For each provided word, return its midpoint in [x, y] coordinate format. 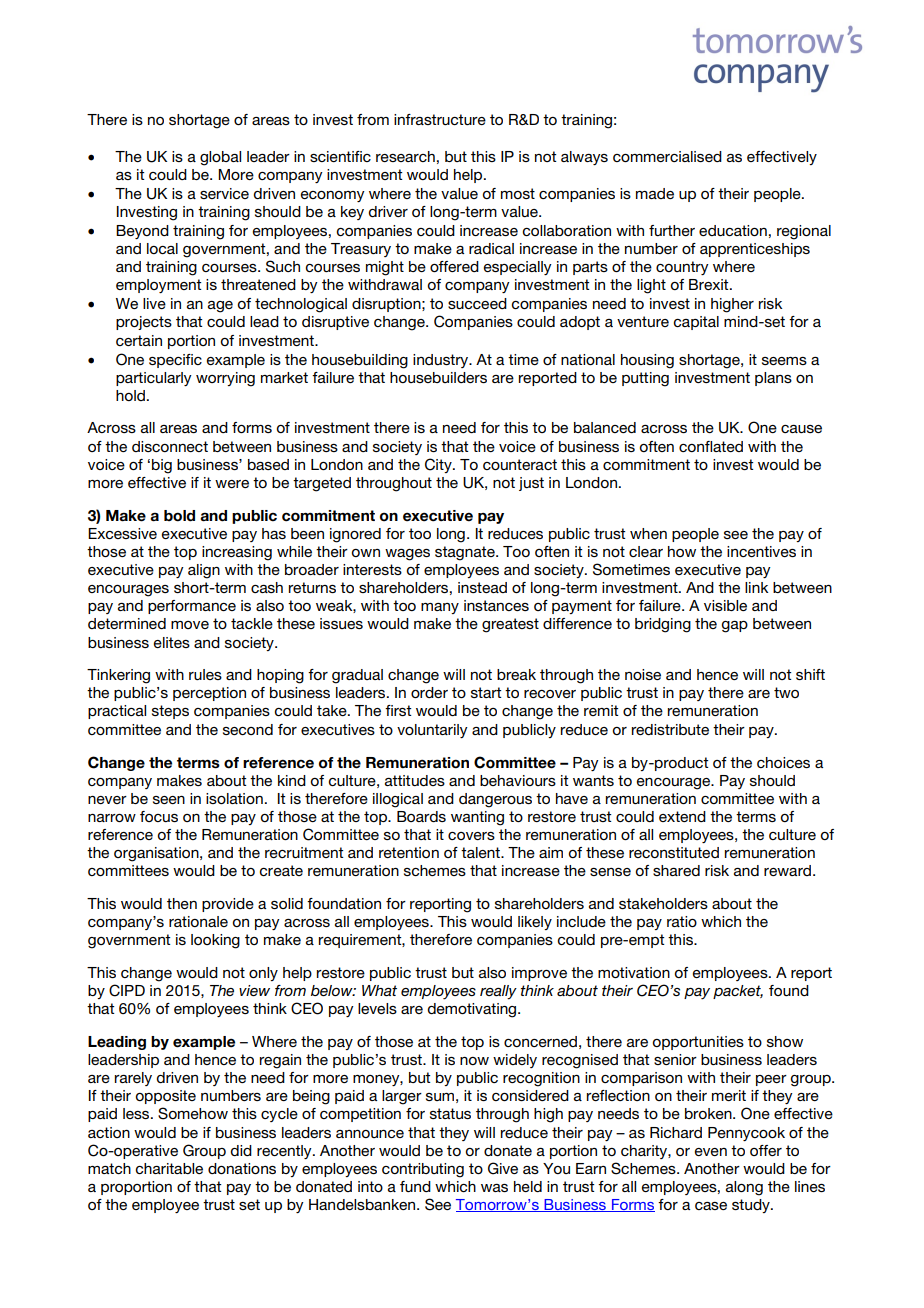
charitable [169, 1168]
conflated [711, 446]
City [439, 465]
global [220, 158]
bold [179, 516]
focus [159, 816]
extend [682, 816]
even [711, 1152]
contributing [423, 1170]
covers [471, 836]
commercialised [667, 156]
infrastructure [440, 119]
